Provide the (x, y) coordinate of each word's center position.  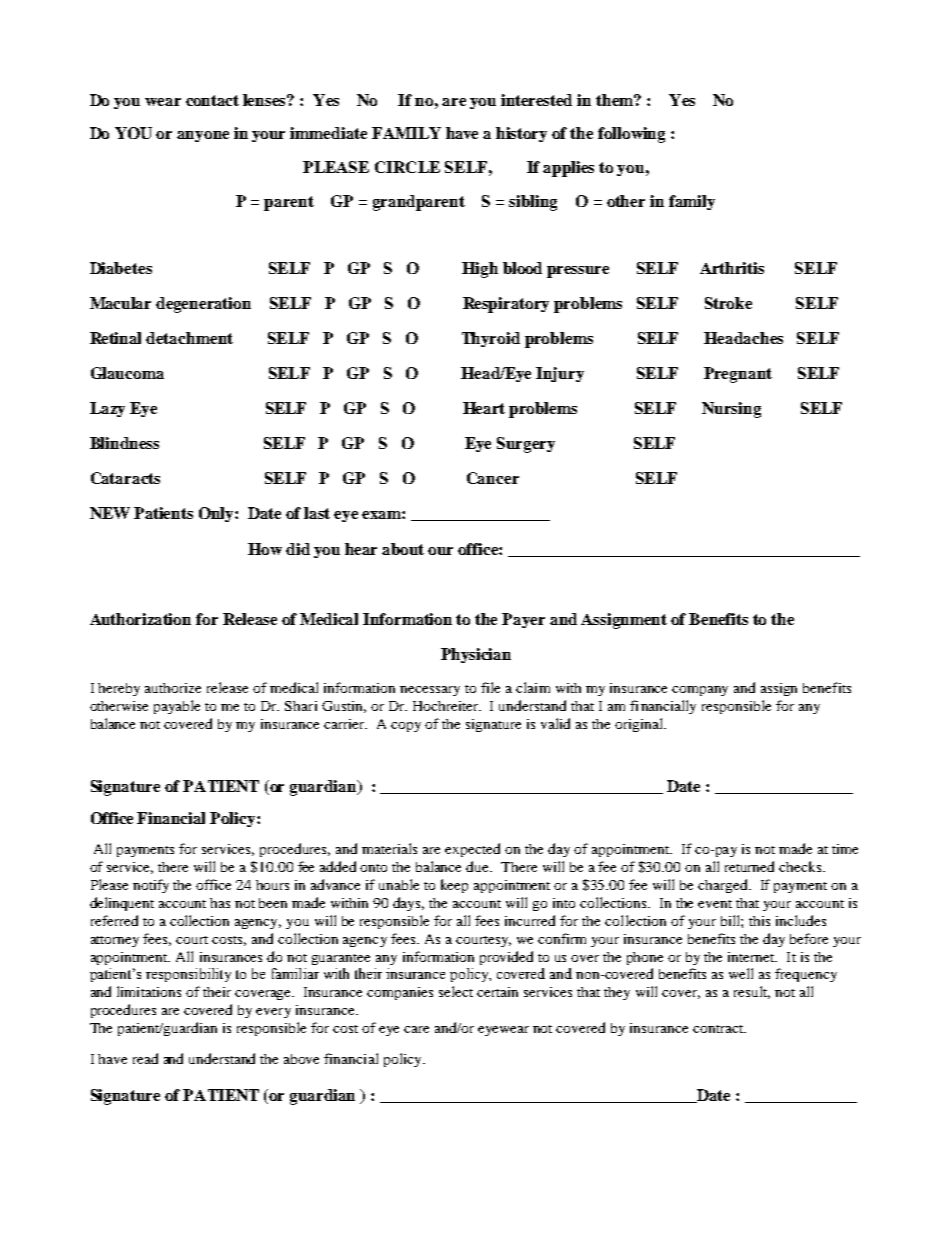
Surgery (526, 445)
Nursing (731, 410)
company (700, 691)
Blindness (124, 443)
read (145, 1058)
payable (177, 707)
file (490, 687)
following (631, 135)
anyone (203, 136)
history (521, 134)
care (416, 1029)
